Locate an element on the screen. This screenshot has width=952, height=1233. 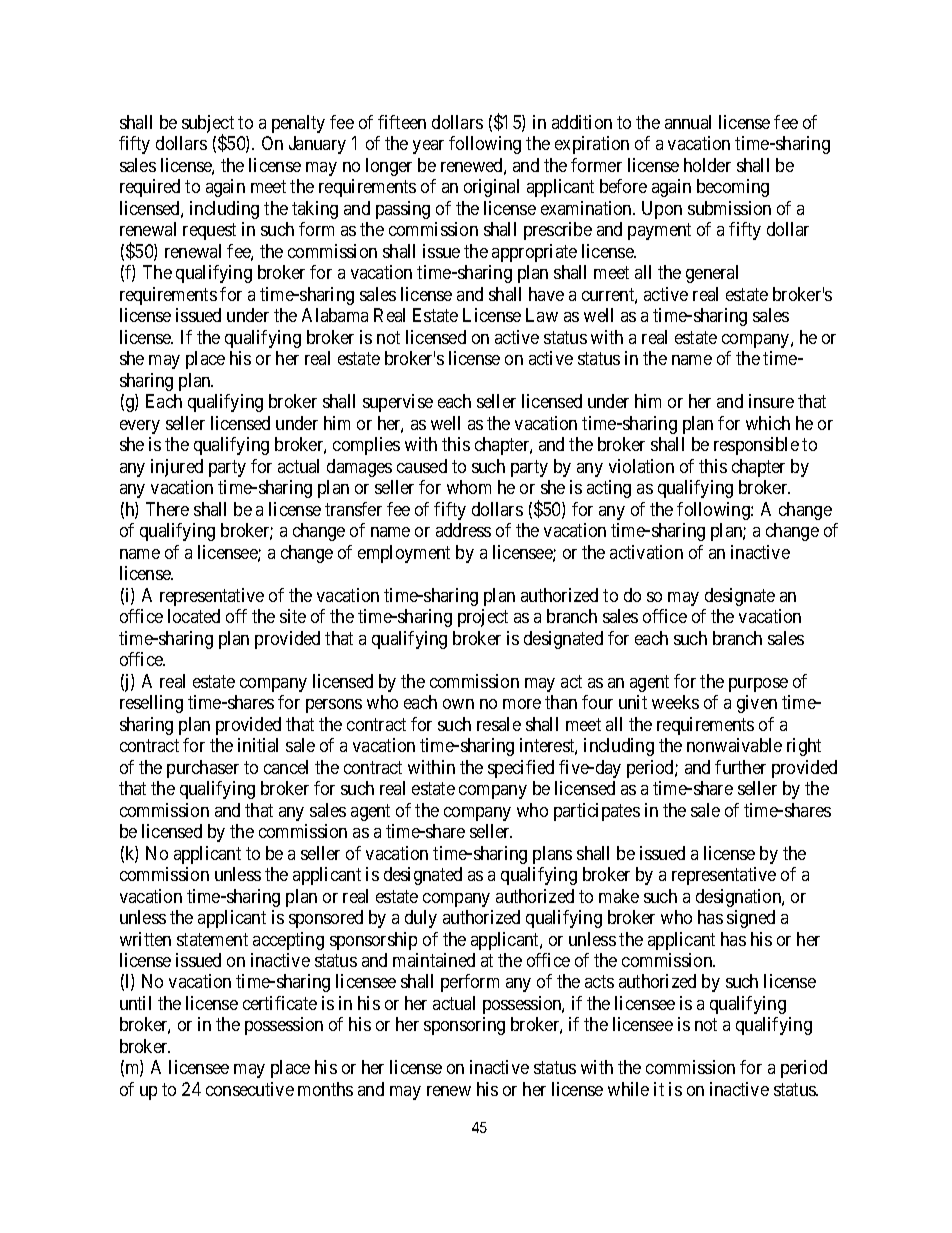
specified is located at coordinates (521, 769).
